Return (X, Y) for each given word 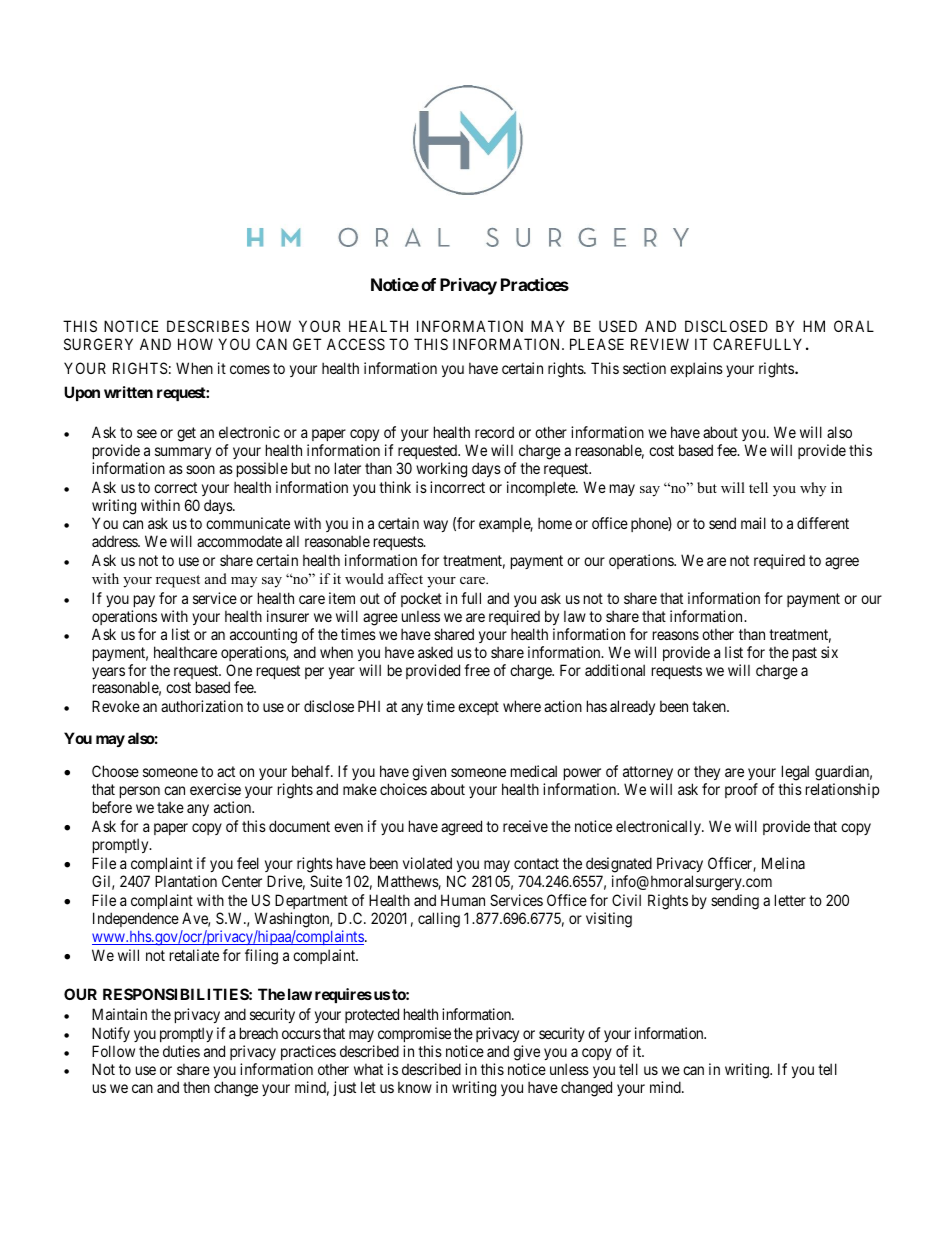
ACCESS (356, 344)
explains (696, 369)
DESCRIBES (208, 326)
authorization (202, 706)
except (478, 708)
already (632, 707)
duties (181, 1051)
